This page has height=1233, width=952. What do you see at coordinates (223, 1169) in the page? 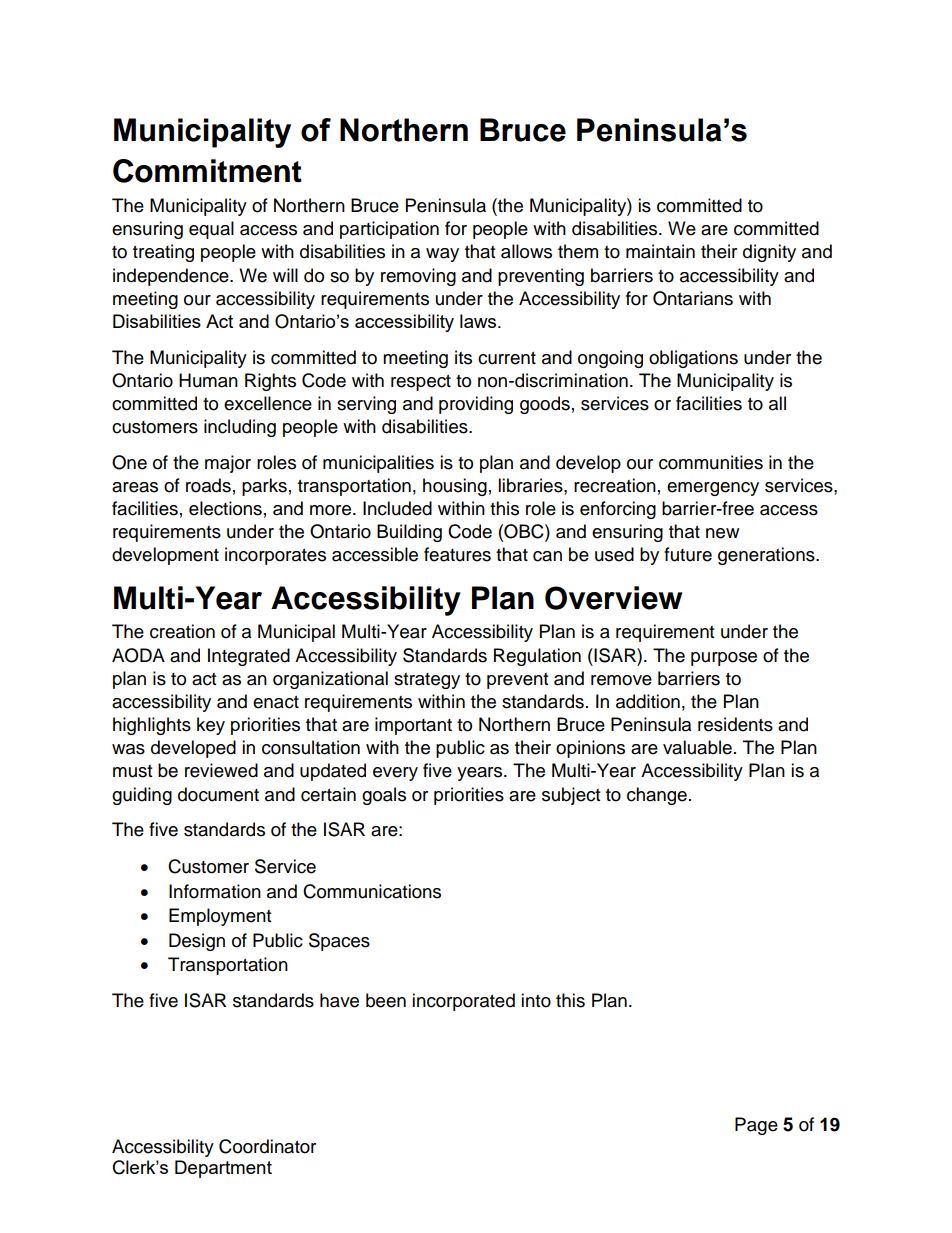
I see `Department` at bounding box center [223, 1169].
